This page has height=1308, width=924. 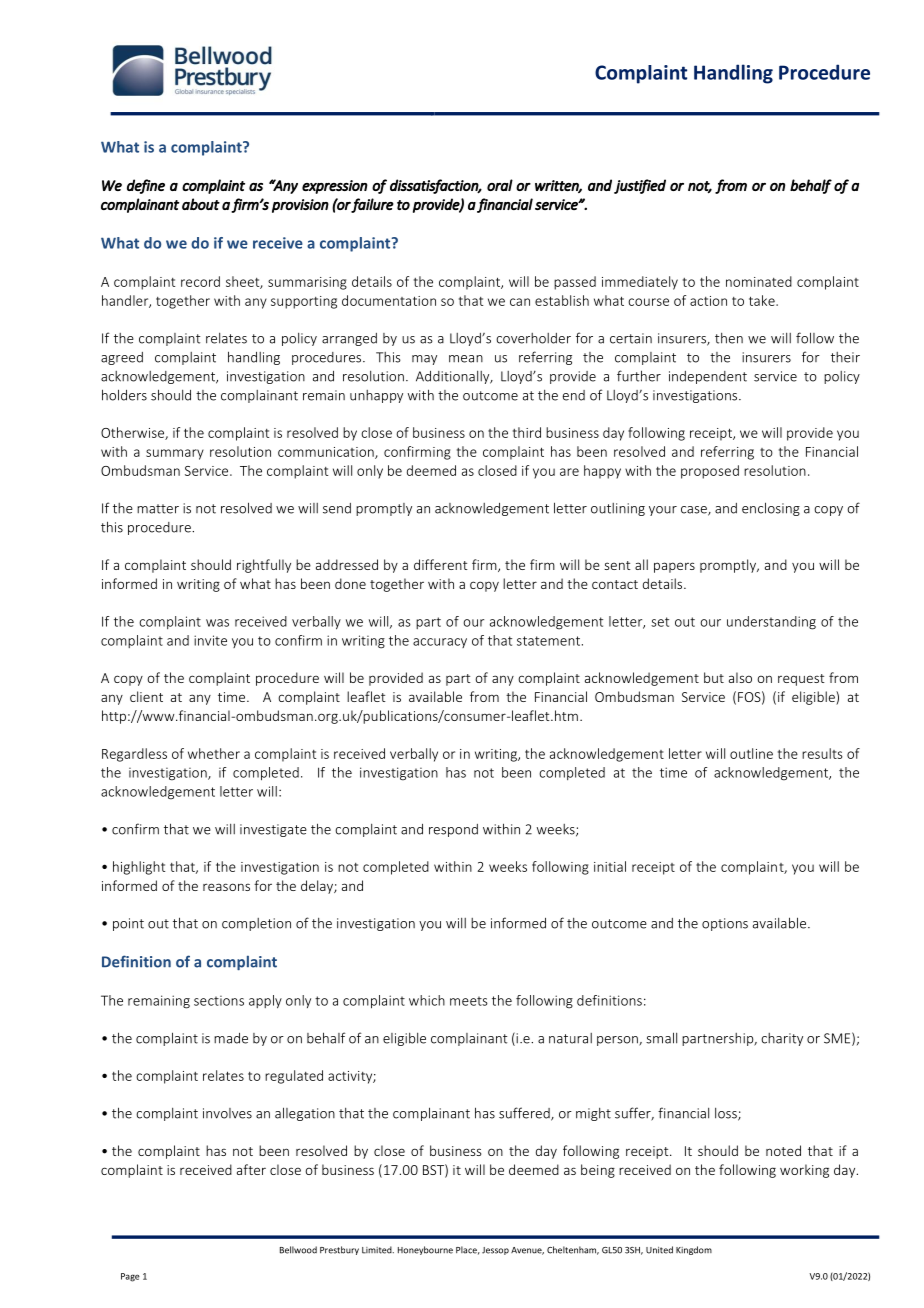 I want to click on about, so click(x=201, y=204).
